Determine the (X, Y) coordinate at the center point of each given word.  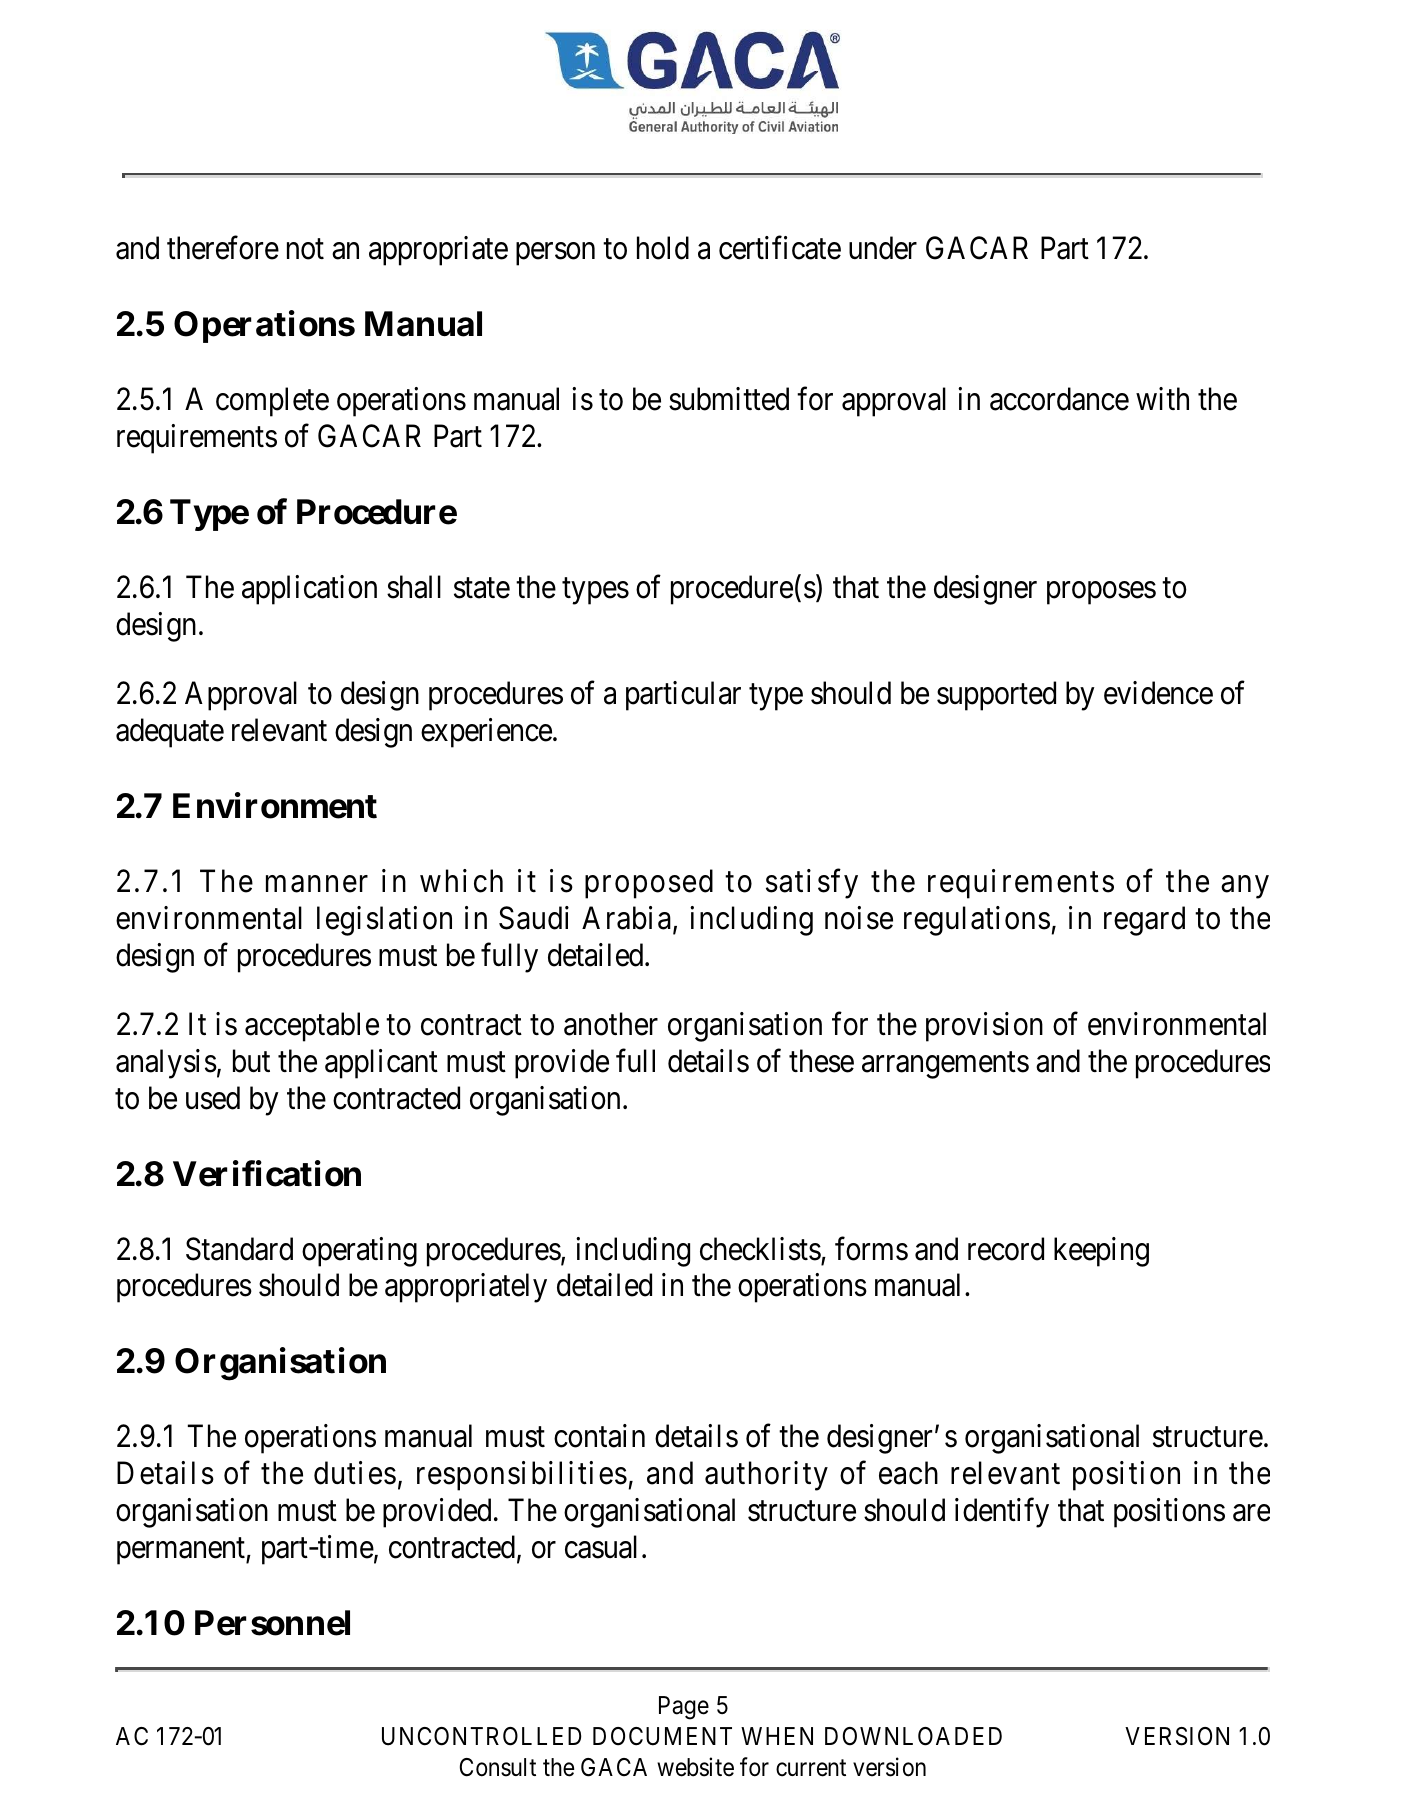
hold (663, 248)
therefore (223, 248)
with (1162, 398)
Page (684, 1708)
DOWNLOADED (913, 1736)
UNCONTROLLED (481, 1736)
